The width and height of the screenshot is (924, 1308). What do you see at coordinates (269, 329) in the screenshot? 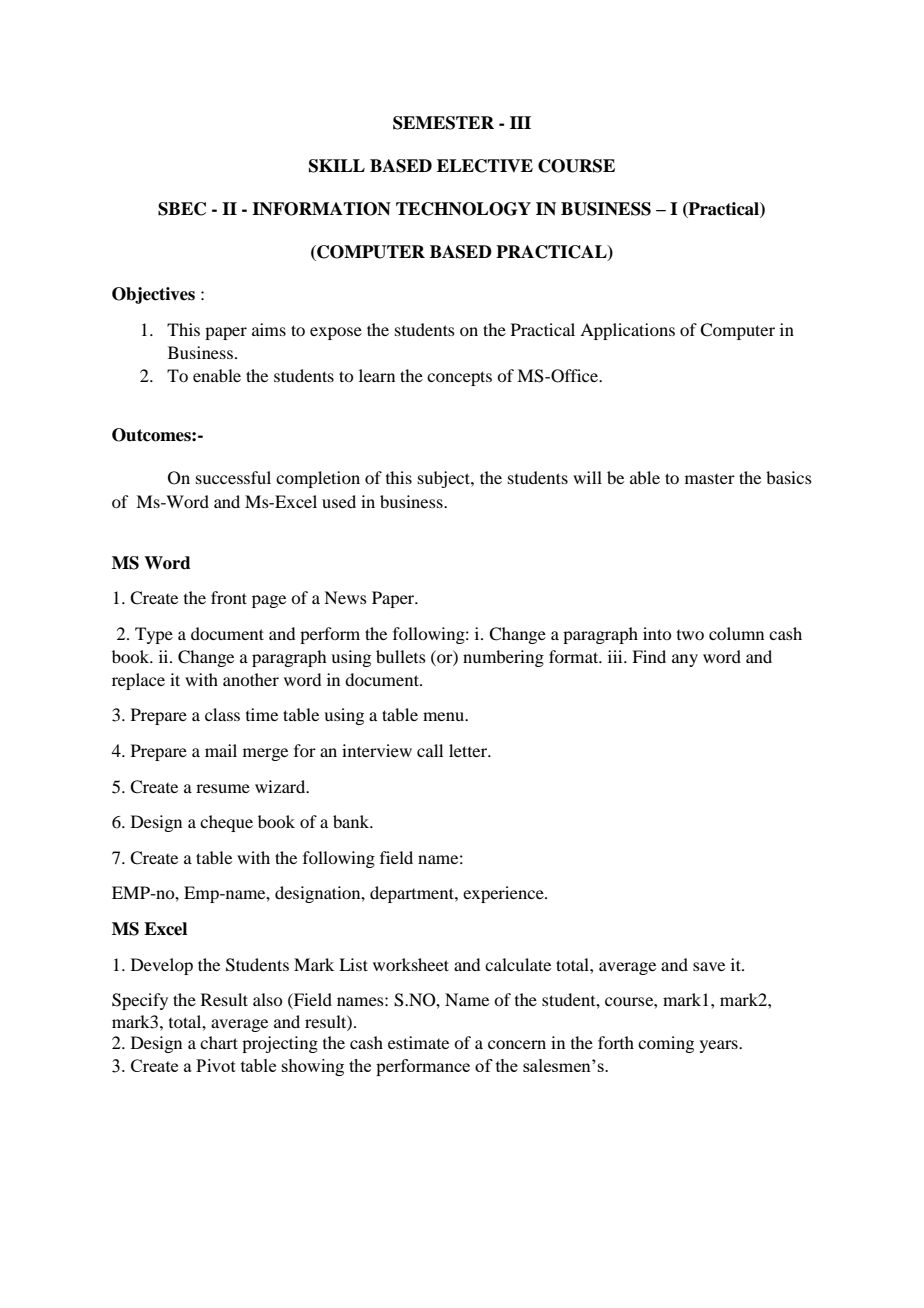
I see `aims` at bounding box center [269, 329].
